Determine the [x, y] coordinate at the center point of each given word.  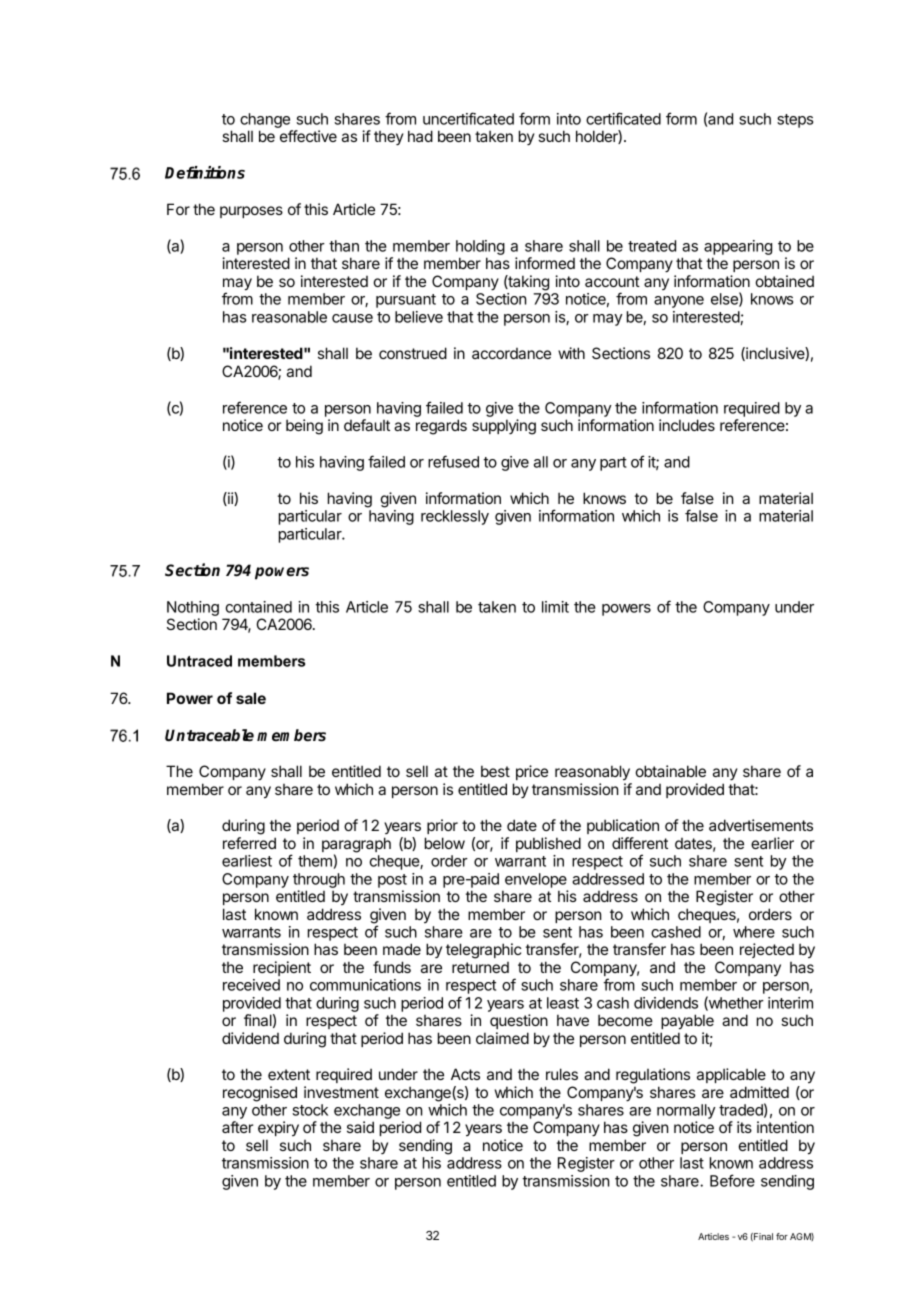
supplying [504, 427]
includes [687, 425]
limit [555, 607]
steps [795, 121]
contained [258, 607]
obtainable [671, 771]
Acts [465, 1074]
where [754, 932]
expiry [278, 1128]
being [304, 427]
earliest [247, 861]
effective [308, 136]
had [420, 136]
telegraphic [484, 951]
